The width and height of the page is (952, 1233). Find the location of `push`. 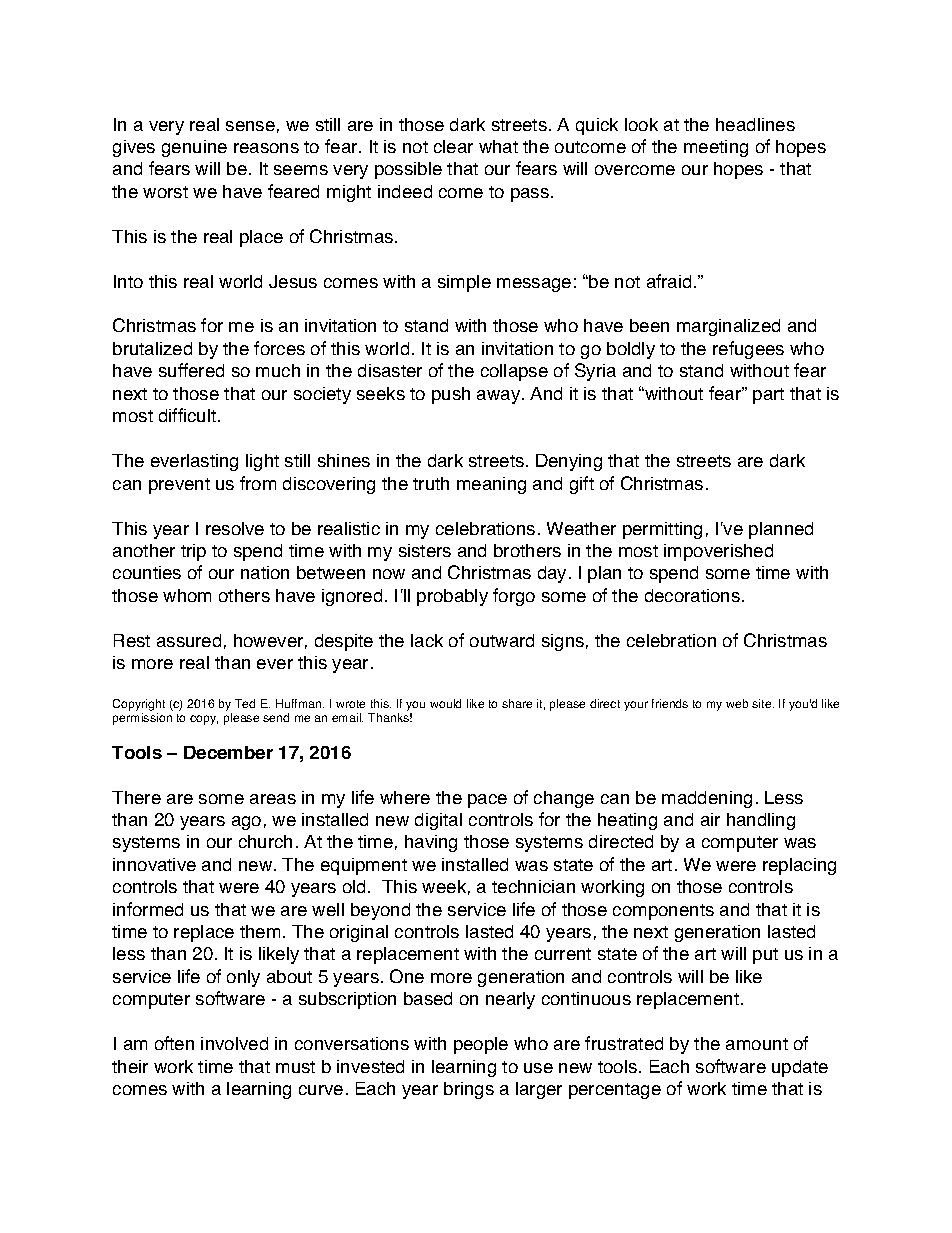

push is located at coordinates (451, 395).
